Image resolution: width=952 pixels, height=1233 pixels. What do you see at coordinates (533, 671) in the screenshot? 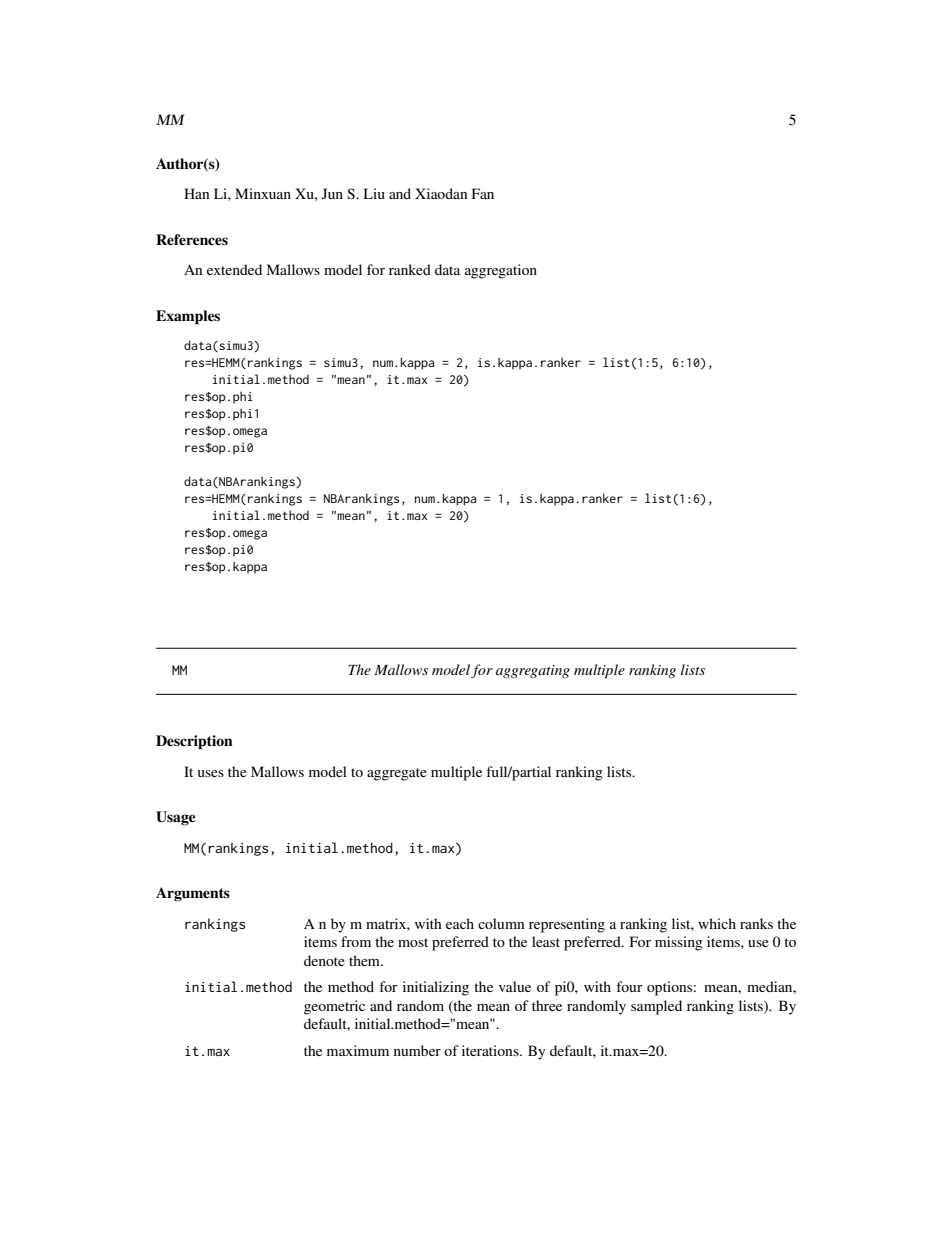
I see `aggregating` at bounding box center [533, 671].
